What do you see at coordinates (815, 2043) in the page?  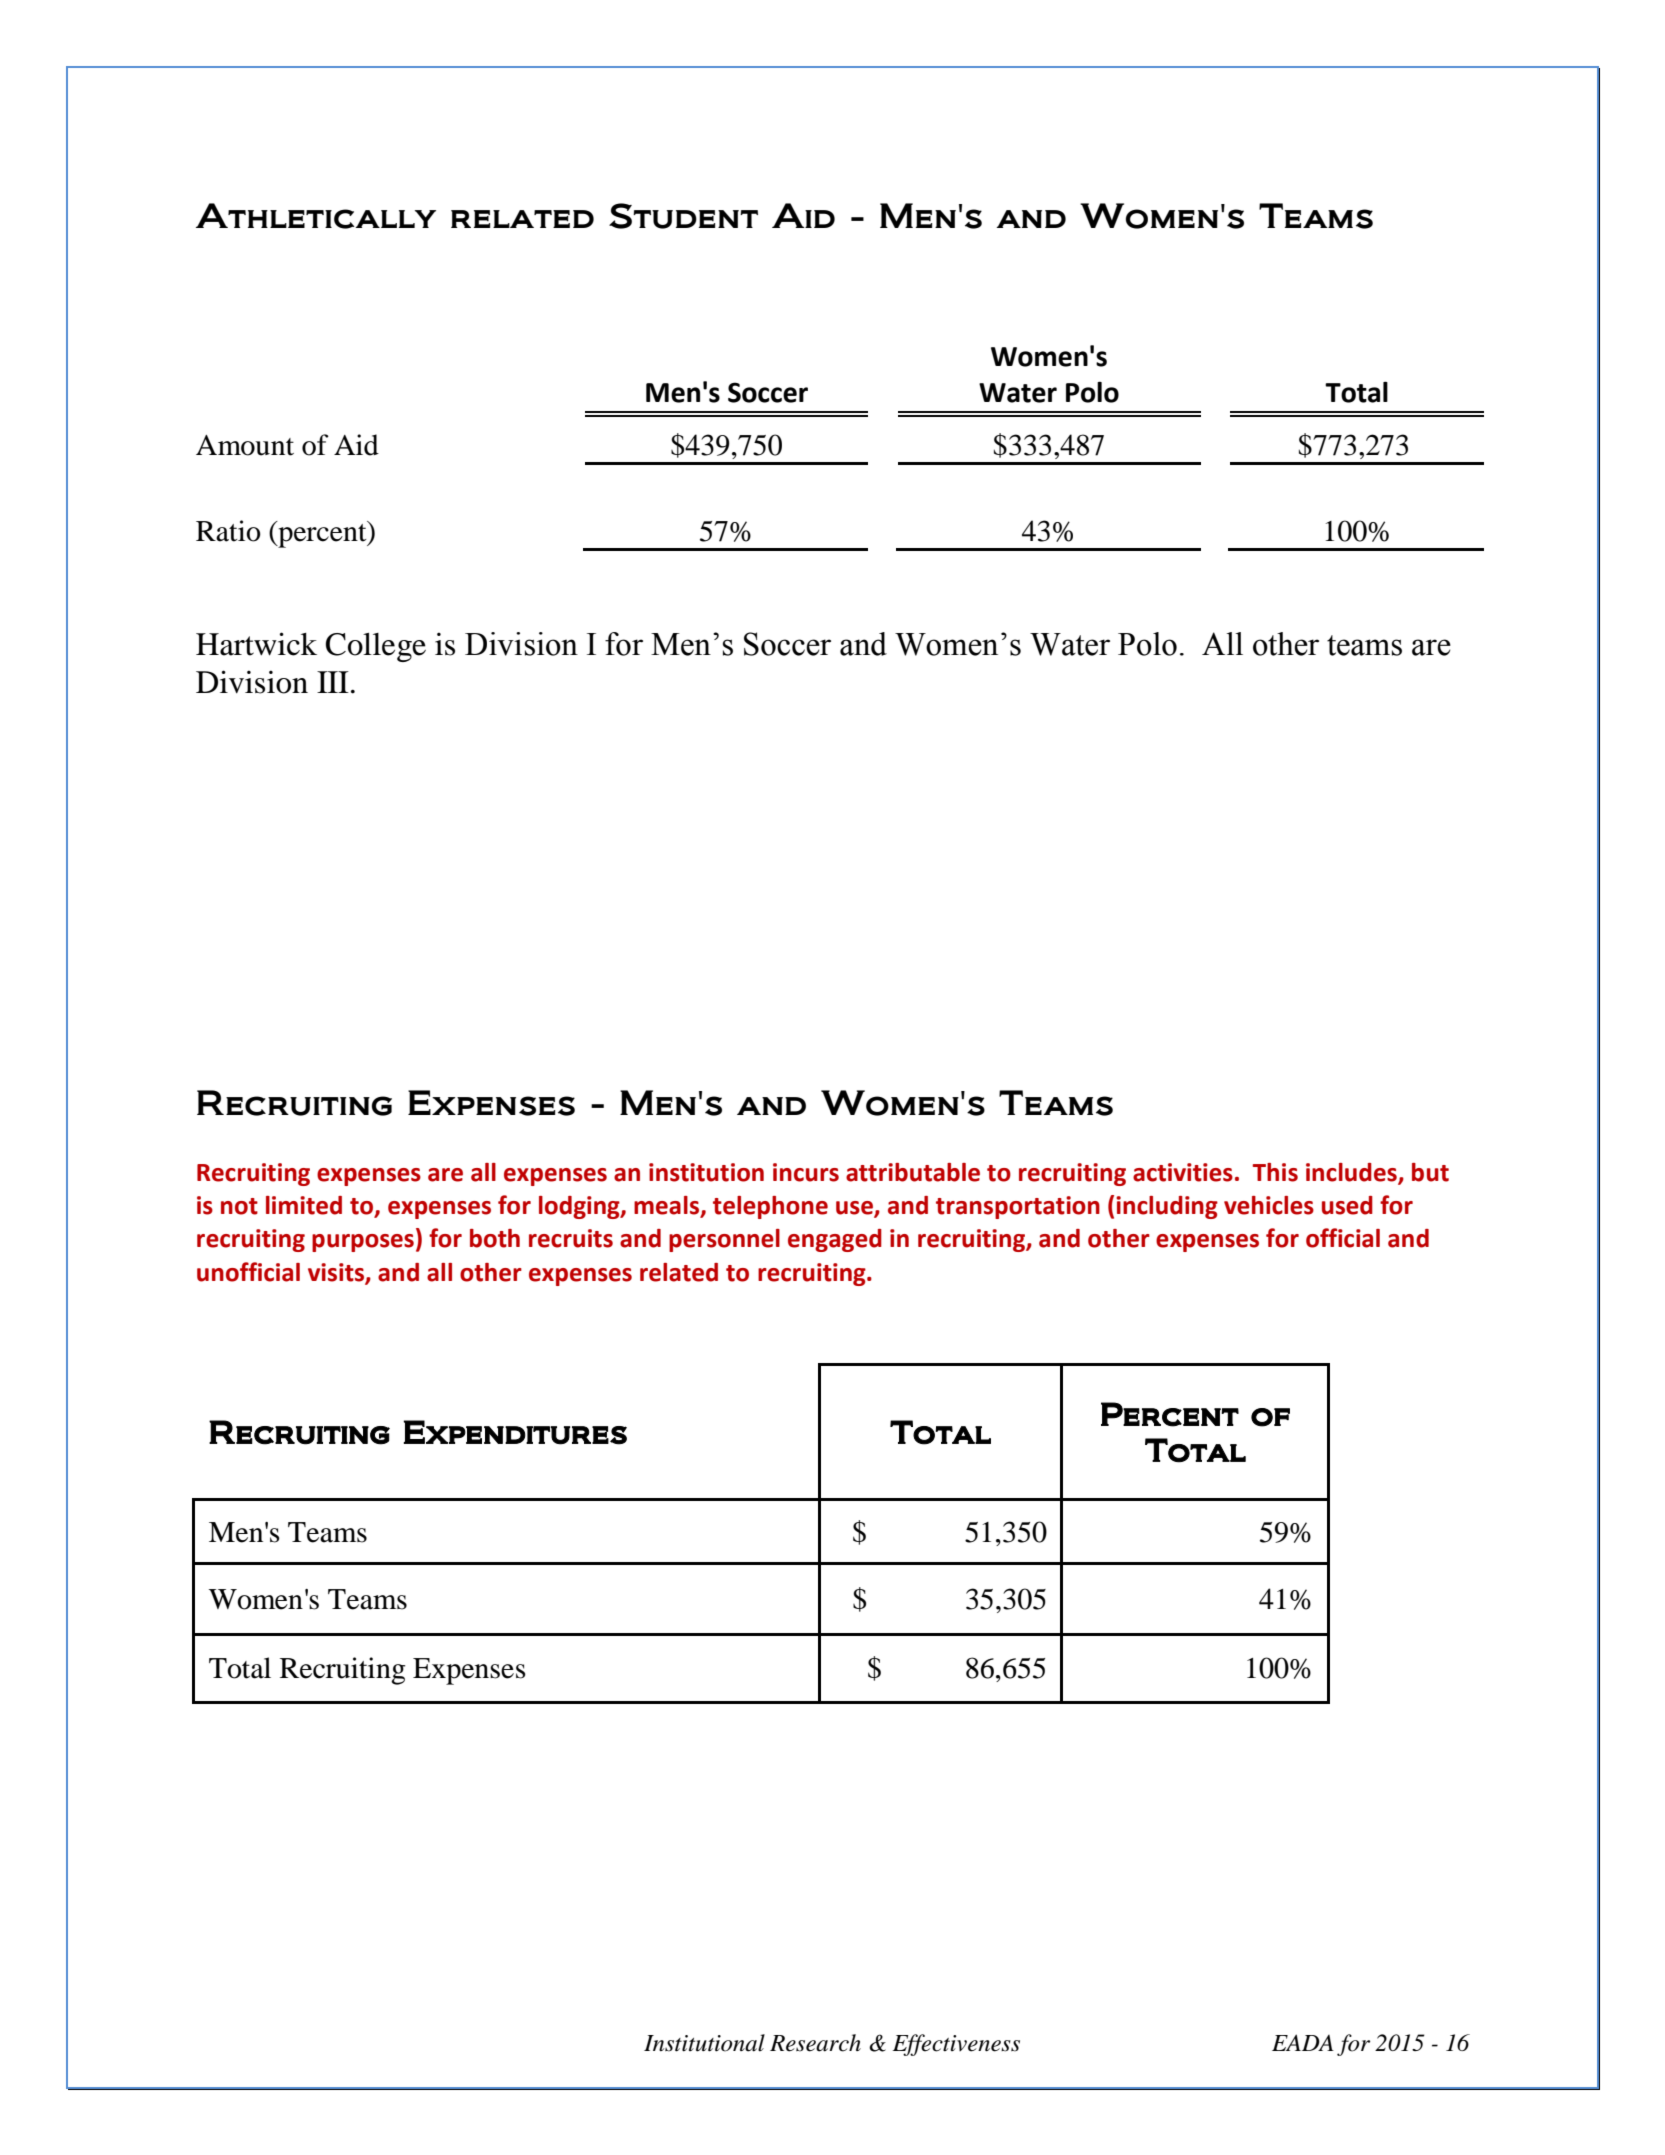 I see `Research` at bounding box center [815, 2043].
